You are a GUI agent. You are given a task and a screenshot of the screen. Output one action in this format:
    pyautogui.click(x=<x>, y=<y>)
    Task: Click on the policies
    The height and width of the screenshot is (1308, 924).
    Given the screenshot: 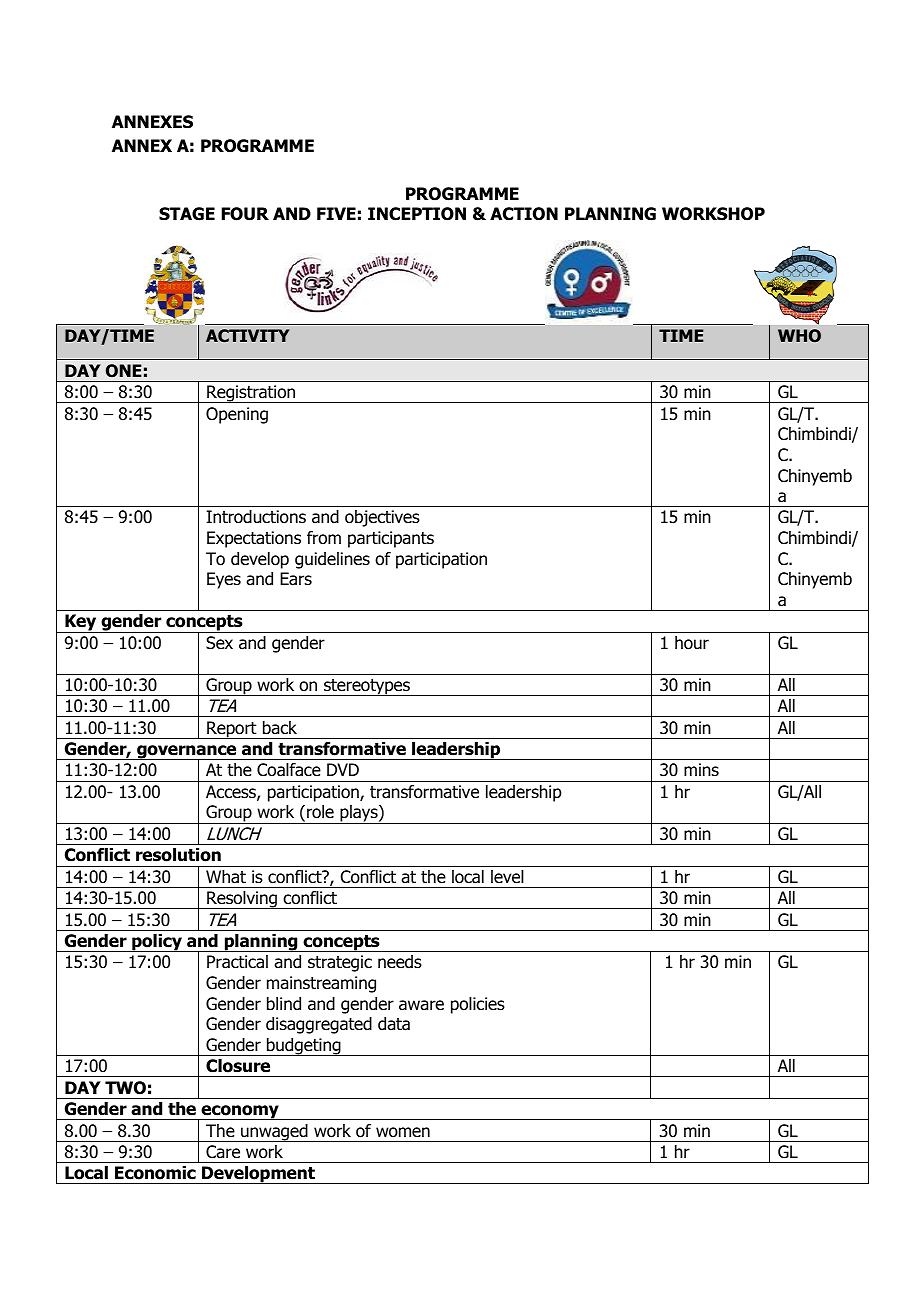 What is the action you would take?
    pyautogui.click(x=478, y=1005)
